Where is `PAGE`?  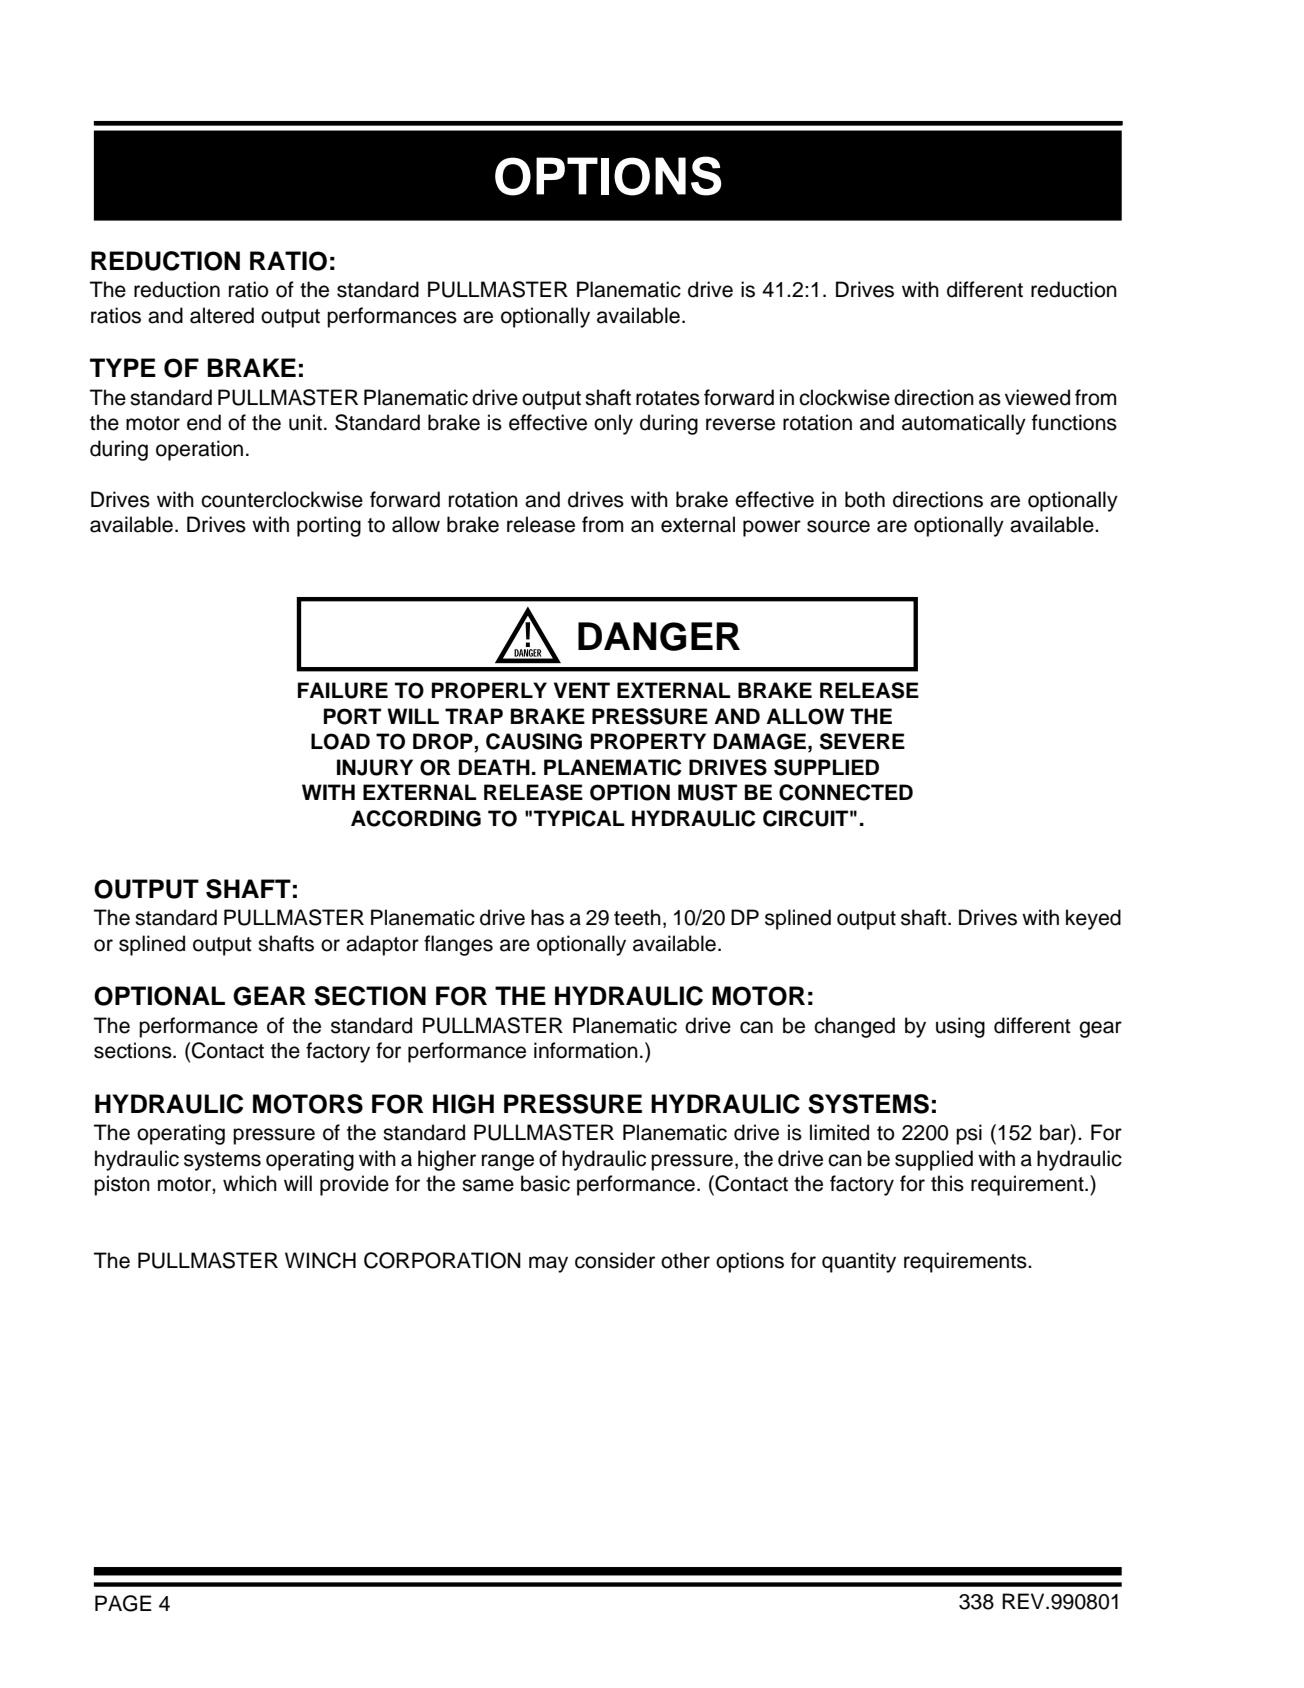 PAGE is located at coordinates (123, 1603).
